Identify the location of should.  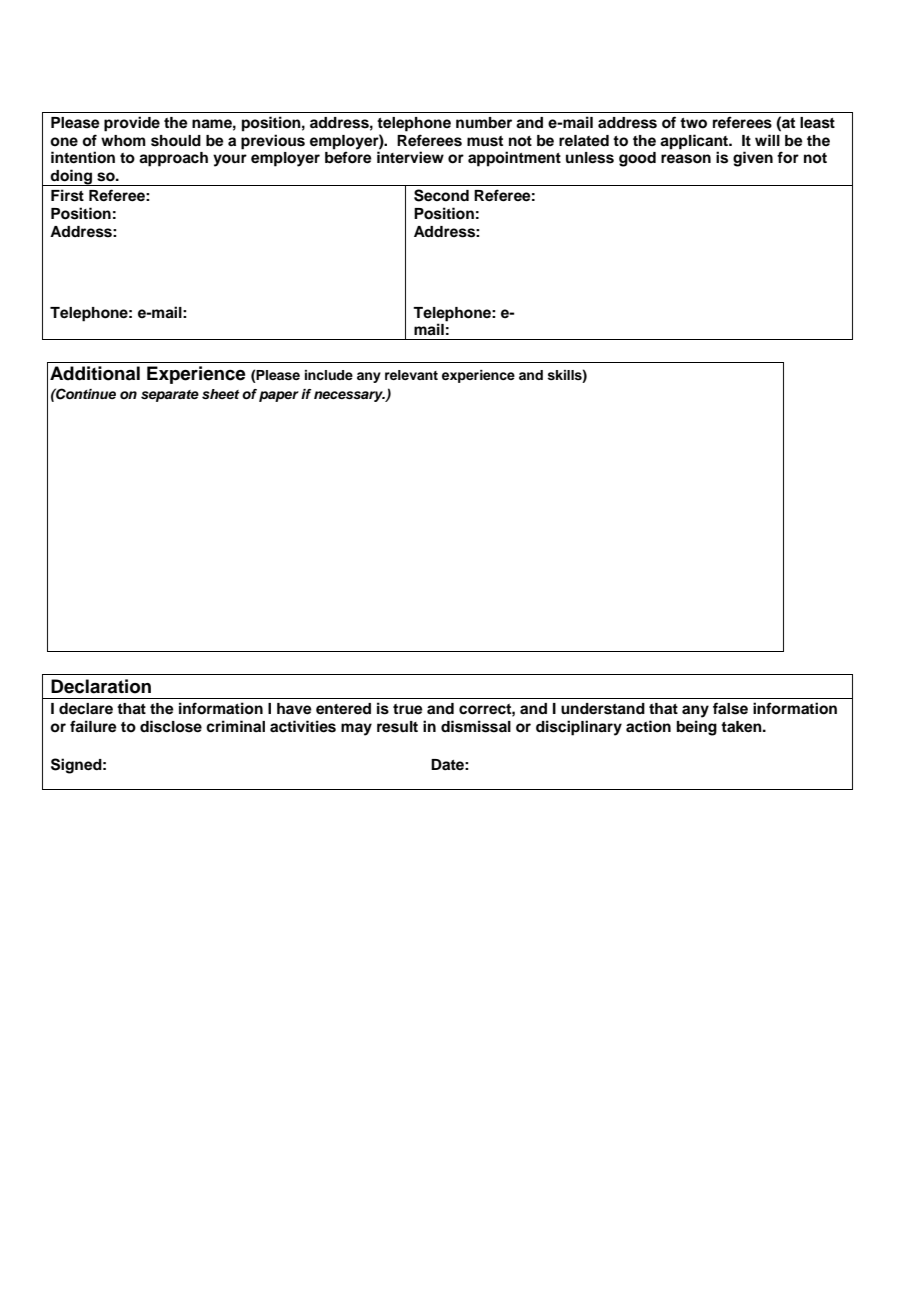
(176, 141).
